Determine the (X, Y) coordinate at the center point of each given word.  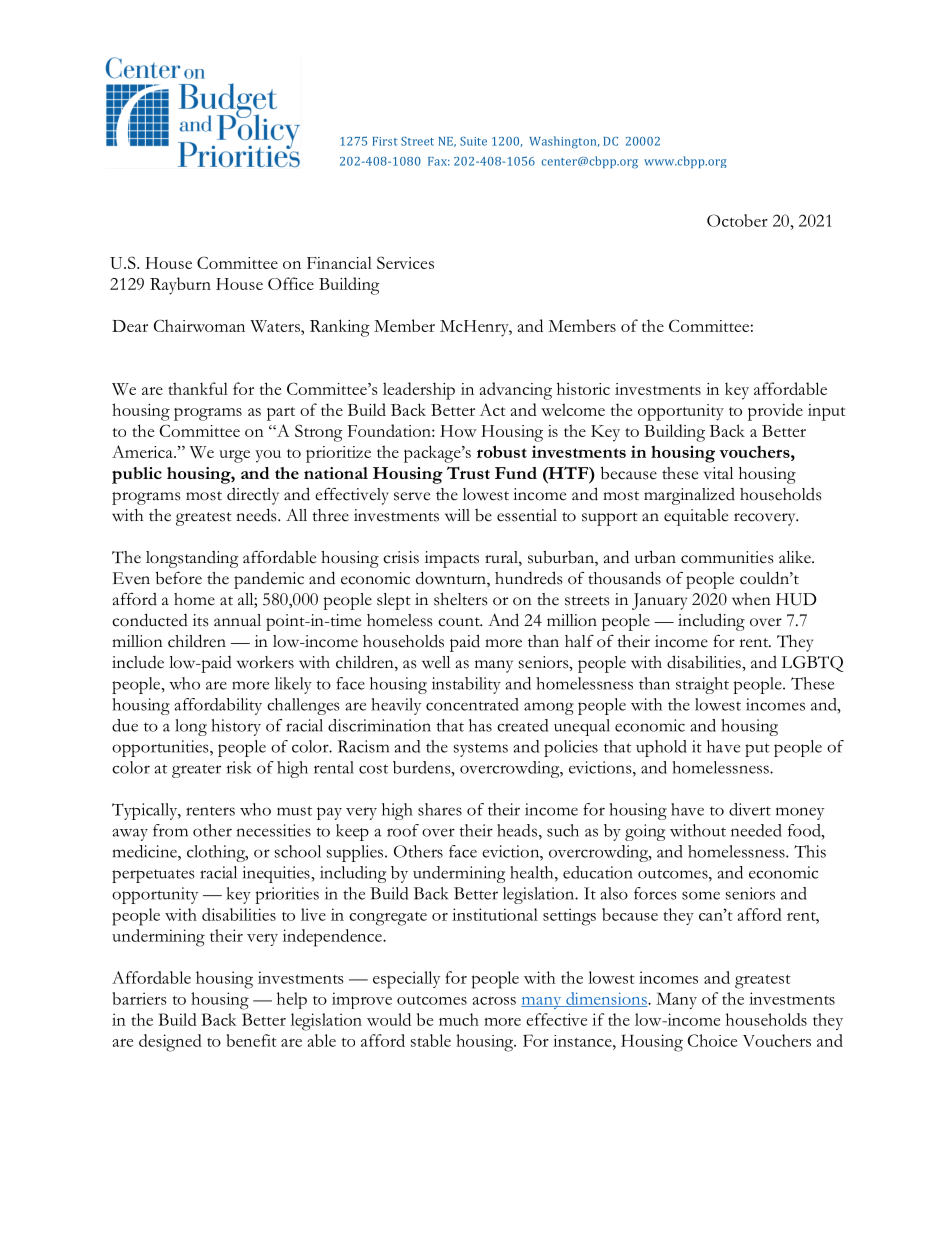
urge (234, 456)
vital (718, 473)
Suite (473, 141)
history (236, 727)
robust (502, 451)
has (480, 725)
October (737, 220)
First (385, 141)
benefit (251, 1040)
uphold (661, 748)
